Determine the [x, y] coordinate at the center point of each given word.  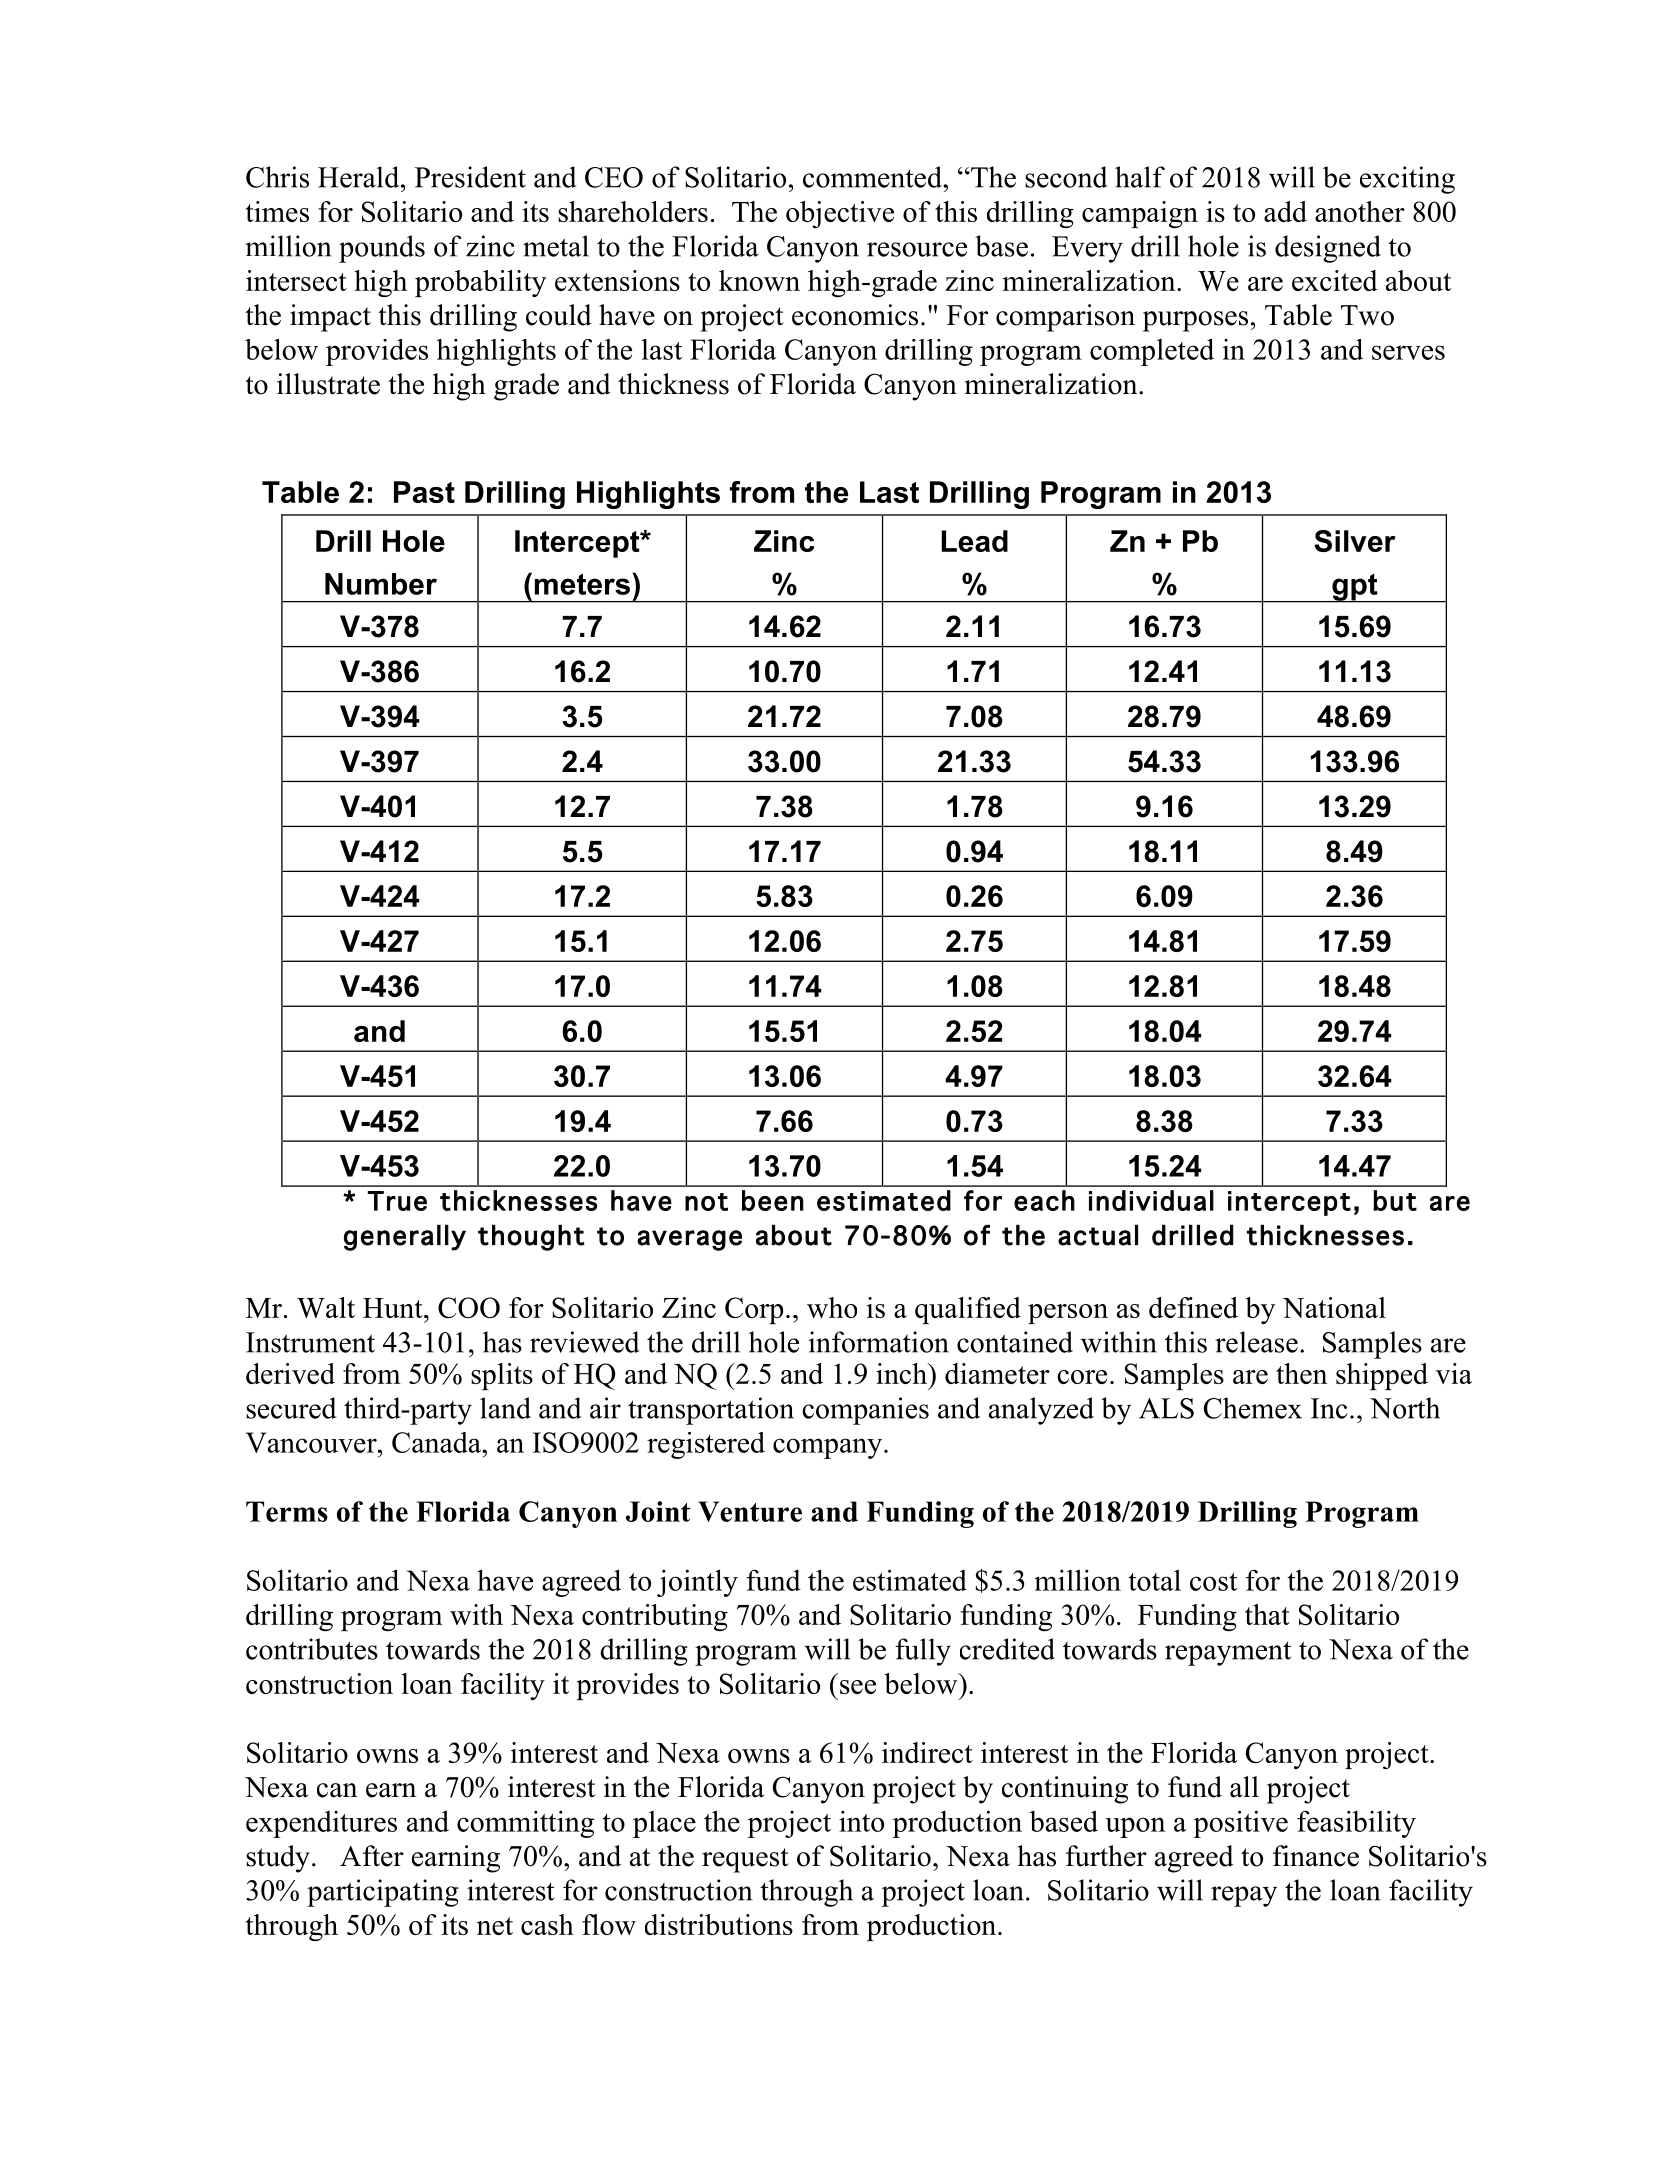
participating [383, 1893]
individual [1151, 1200]
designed [1328, 249]
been [773, 1200]
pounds [382, 249]
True [397, 1201]
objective [840, 214]
